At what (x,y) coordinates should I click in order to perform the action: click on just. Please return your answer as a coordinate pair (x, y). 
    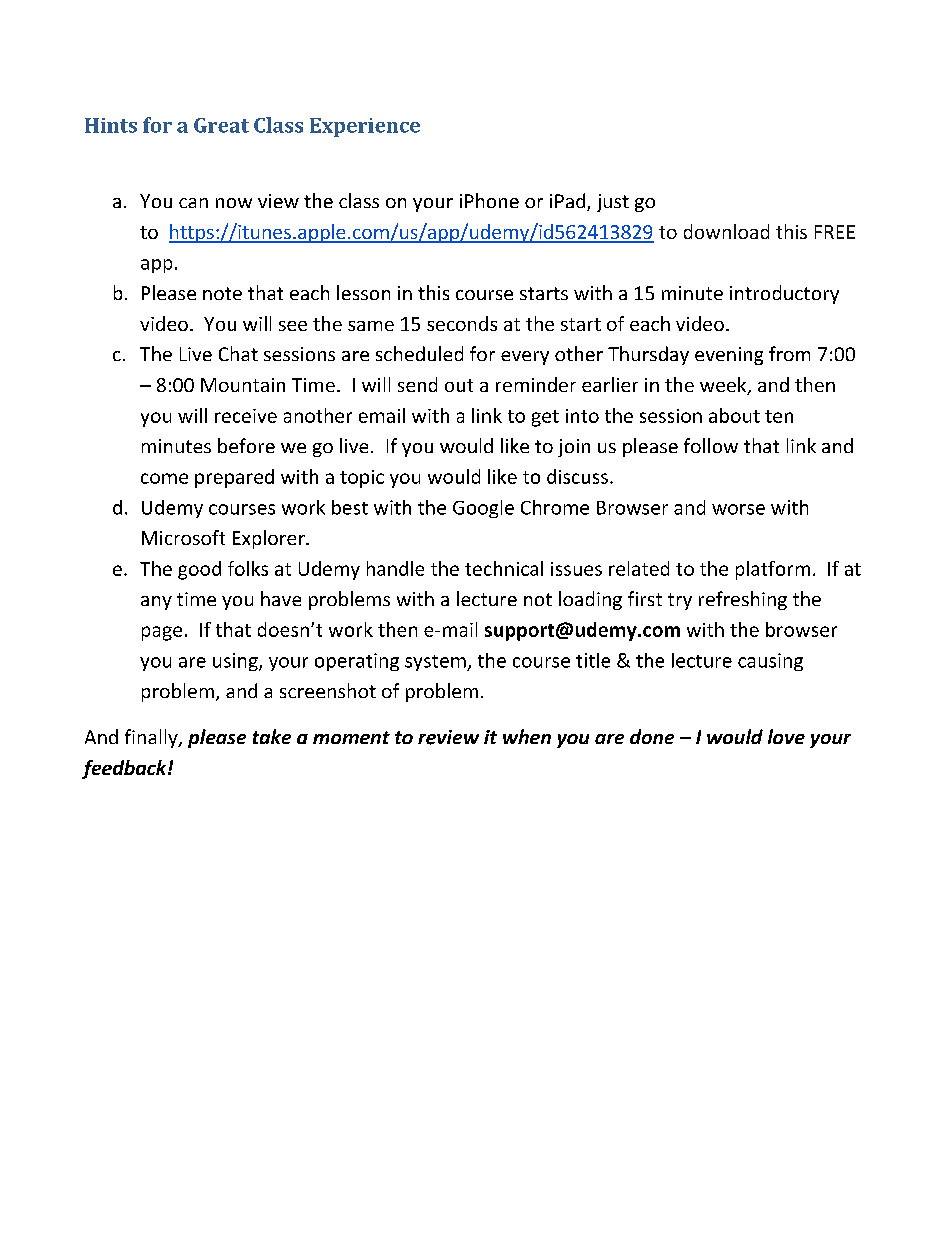
    Looking at the image, I should click on (613, 203).
